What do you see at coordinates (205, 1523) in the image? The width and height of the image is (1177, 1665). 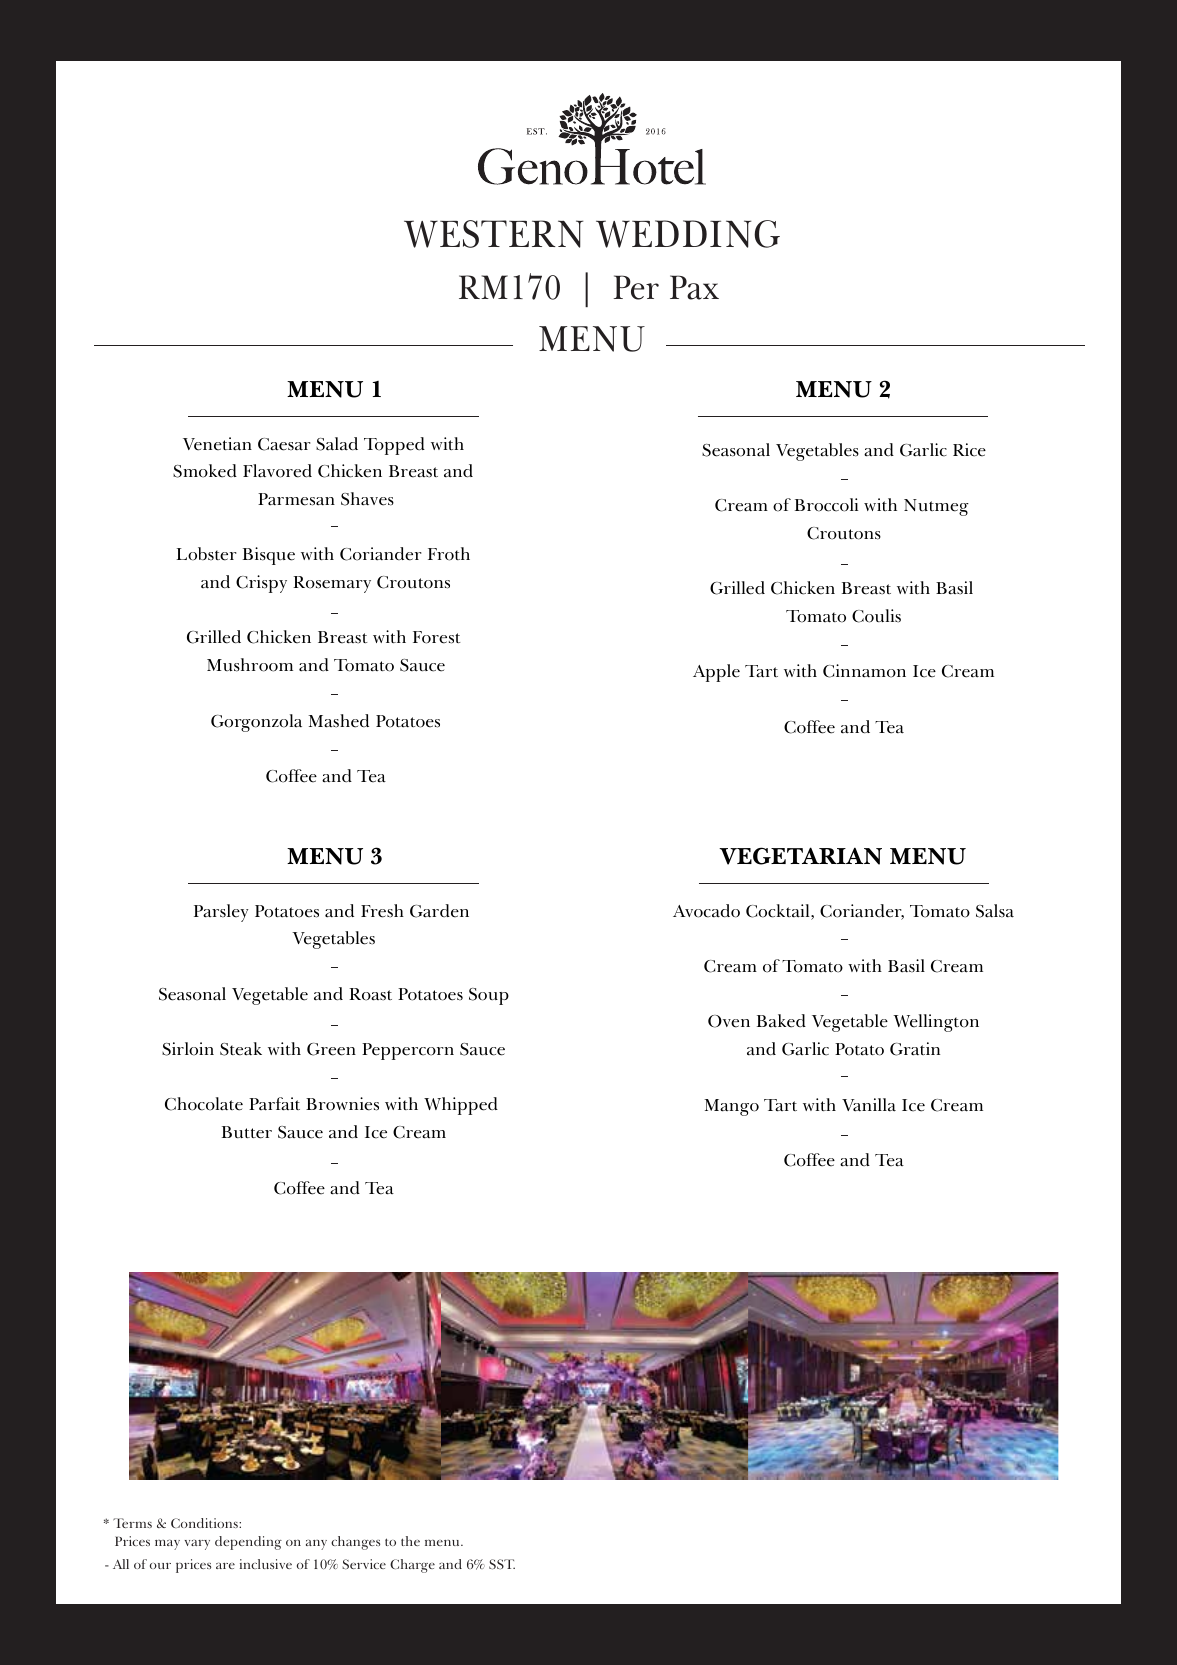 I see `Conditions` at bounding box center [205, 1523].
